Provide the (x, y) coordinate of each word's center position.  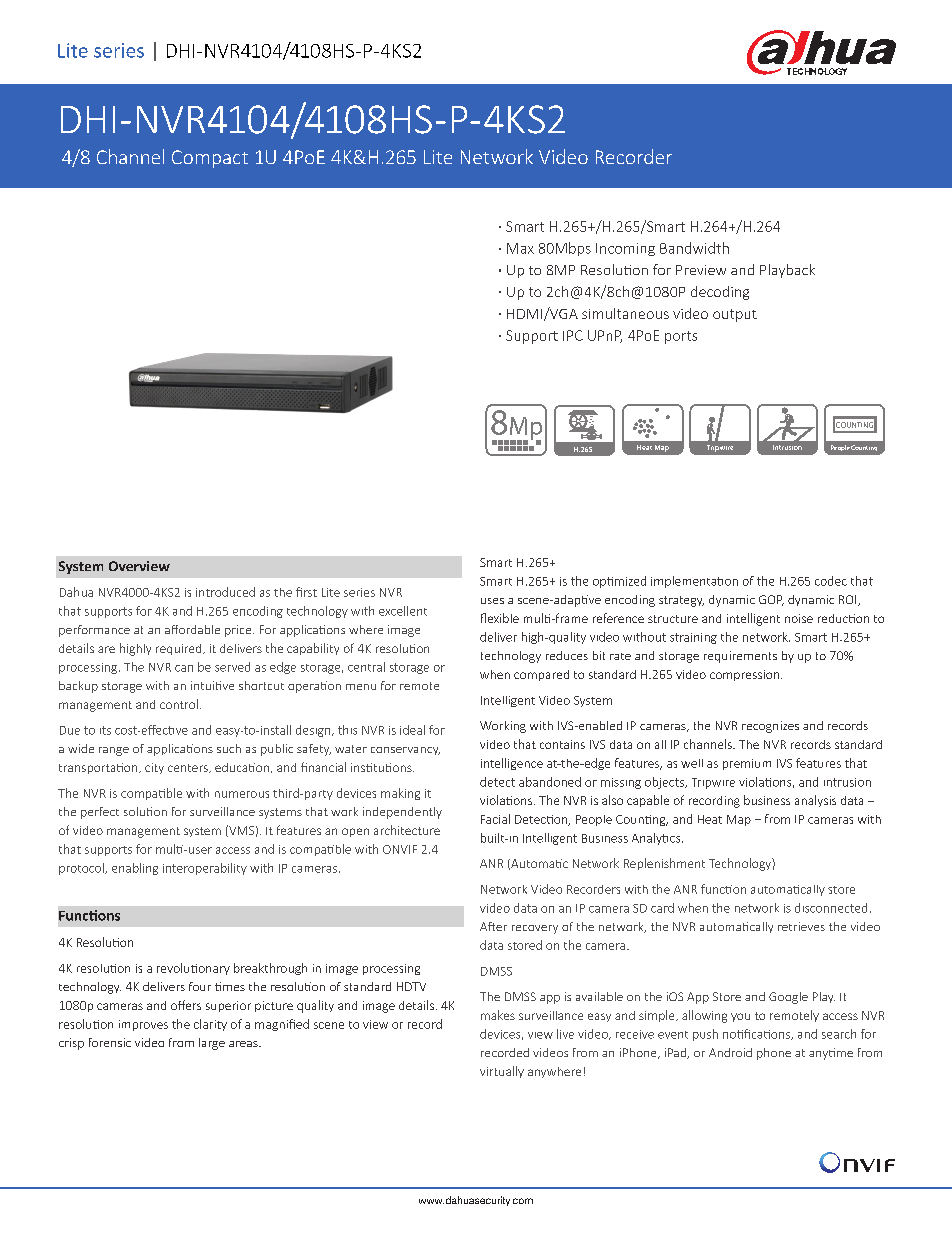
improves (143, 1025)
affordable (192, 629)
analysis (815, 801)
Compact (210, 159)
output (735, 315)
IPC (573, 335)
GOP (771, 600)
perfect (100, 813)
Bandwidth (694, 248)
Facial (495, 819)
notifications (757, 1034)
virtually (502, 1072)
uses (492, 601)
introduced (225, 592)
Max (520, 248)
